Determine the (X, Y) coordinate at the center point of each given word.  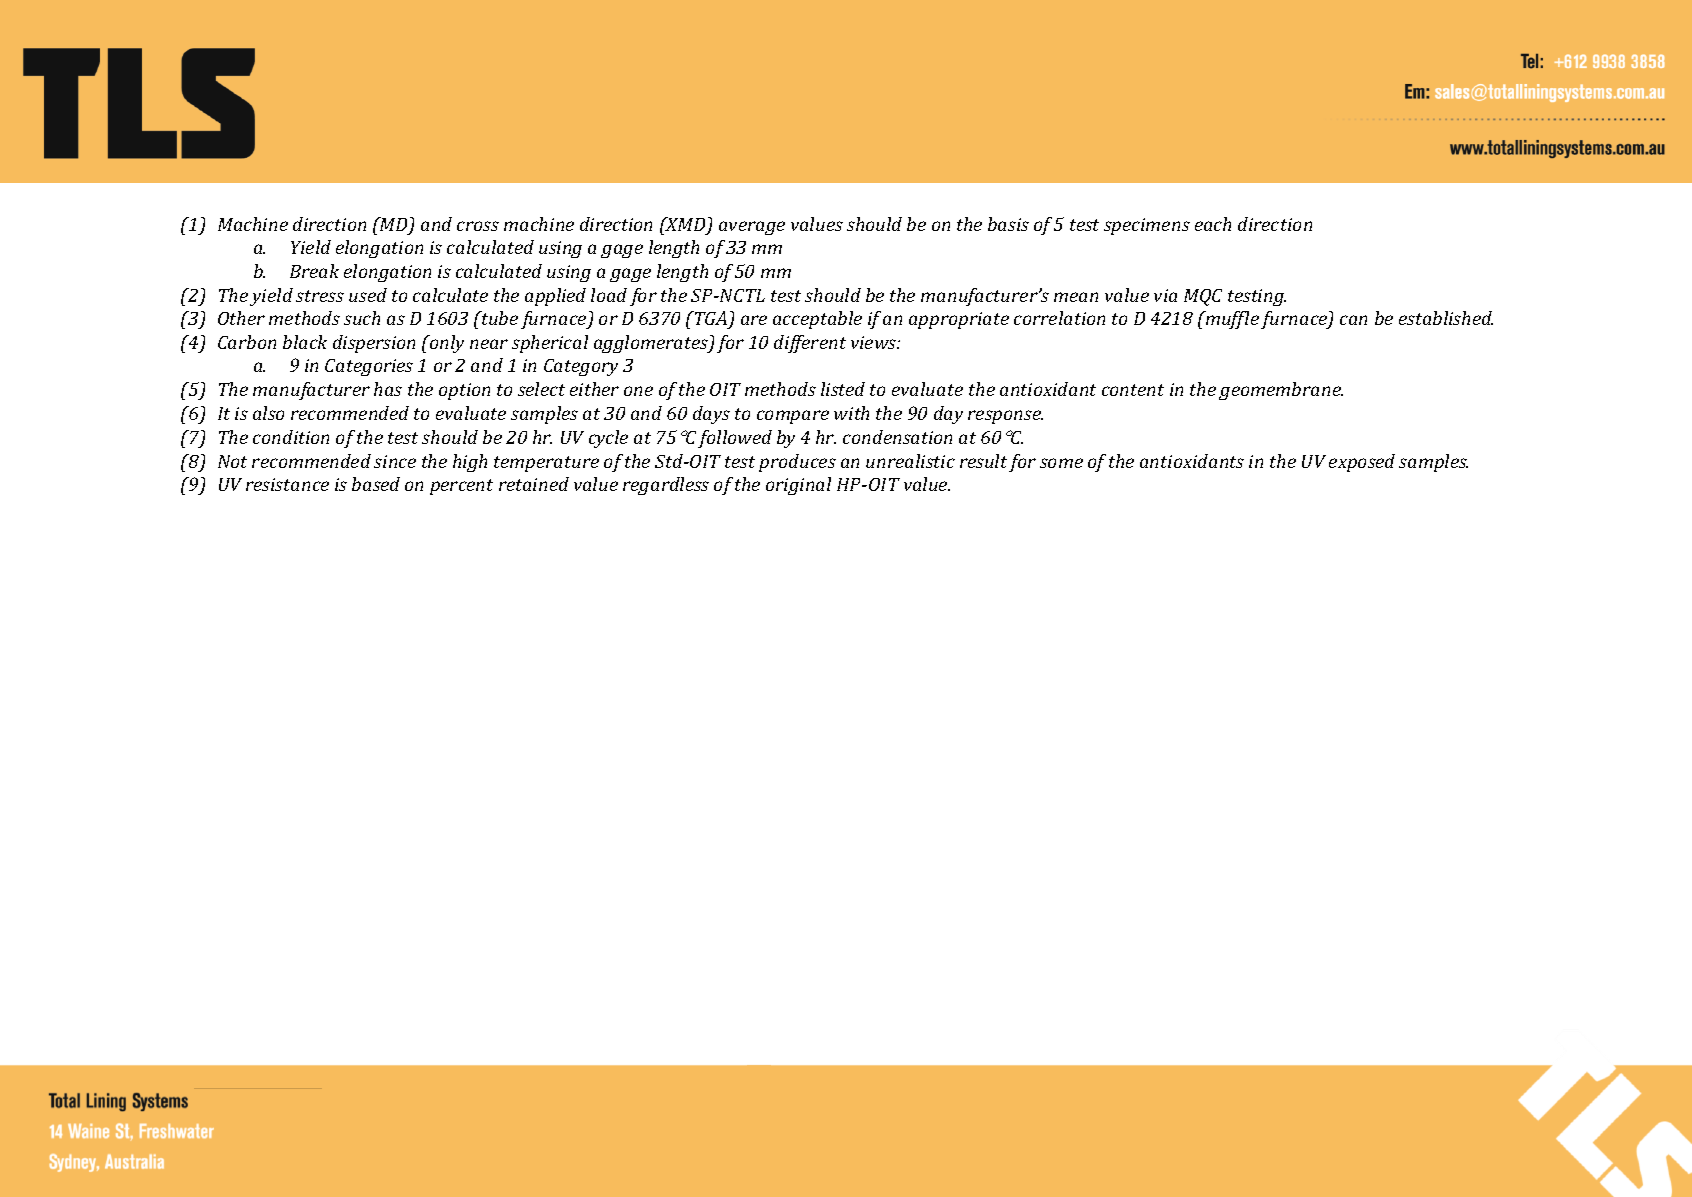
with (851, 413)
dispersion (374, 344)
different (810, 344)
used (368, 295)
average (752, 228)
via (1165, 295)
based (376, 484)
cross (478, 226)
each (1213, 224)
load (609, 295)
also (268, 413)
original (798, 486)
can (1353, 320)
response (1005, 417)
